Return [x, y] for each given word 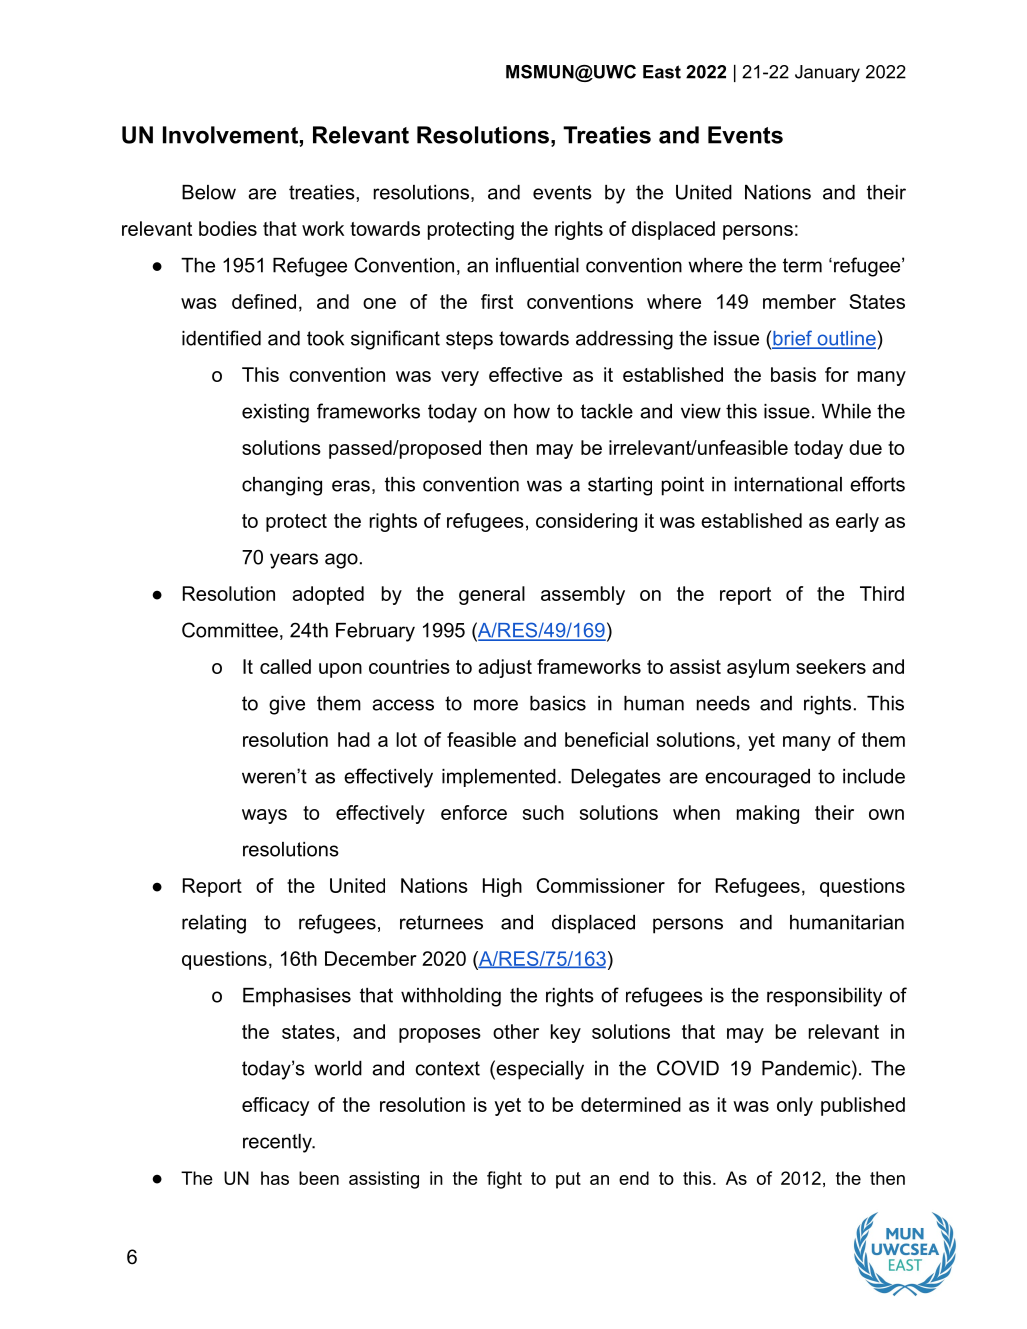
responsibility [824, 997]
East [662, 72]
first [497, 301]
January [827, 73]
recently [278, 1143]
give [287, 705]
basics [558, 703]
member [799, 301]
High [502, 887]
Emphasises [297, 997]
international [788, 484]
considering [586, 522]
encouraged [757, 778]
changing [282, 486]
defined [264, 301]
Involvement [230, 135]
